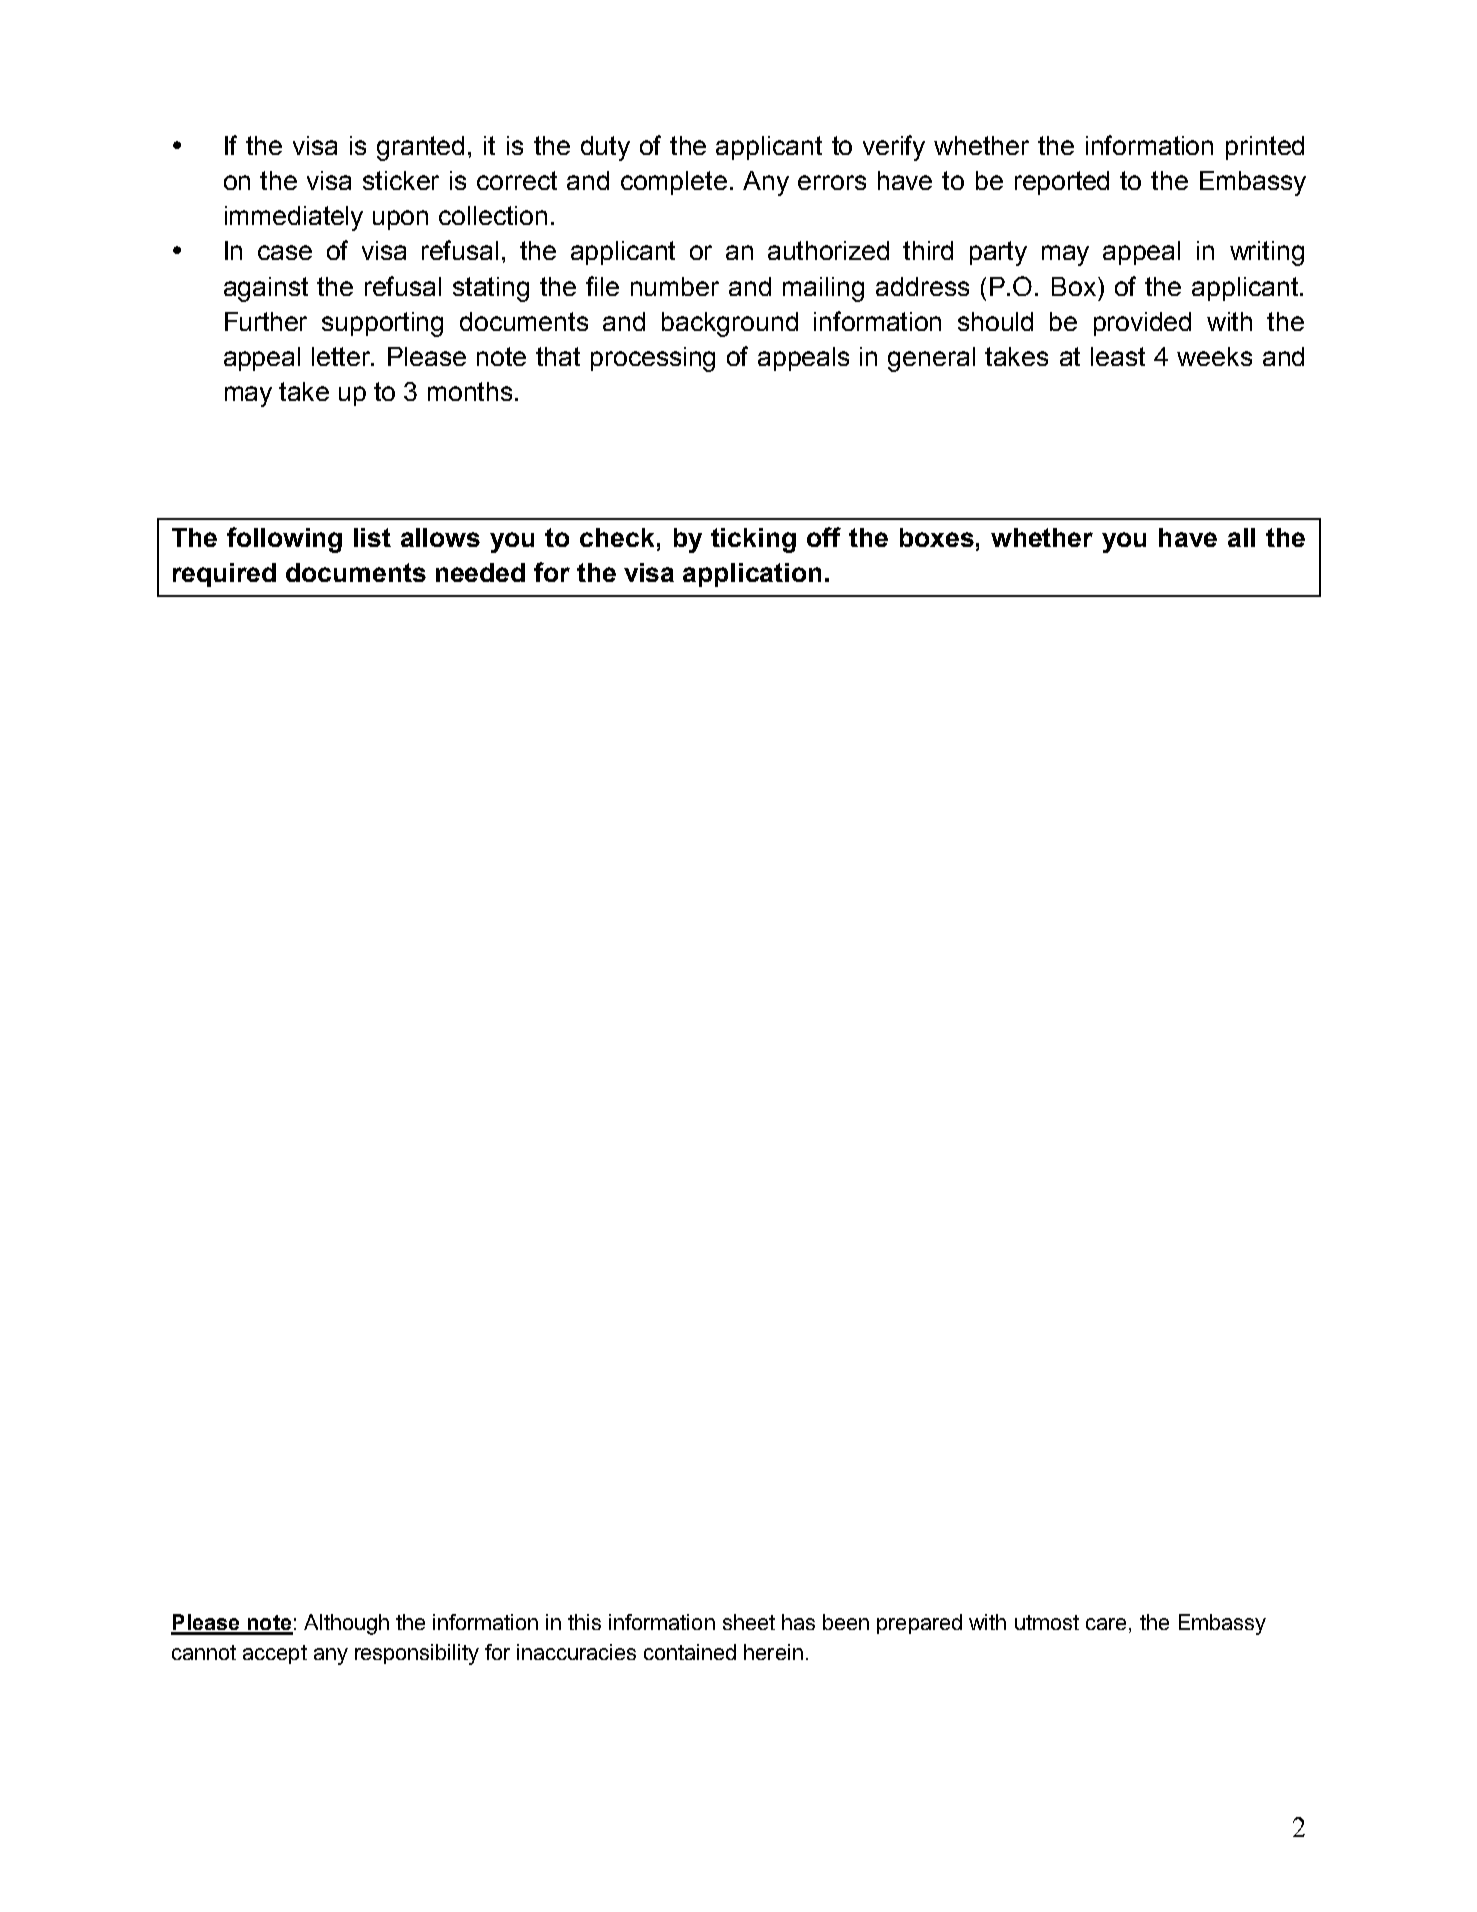  What do you see at coordinates (275, 1654) in the image?
I see `accept` at bounding box center [275, 1654].
